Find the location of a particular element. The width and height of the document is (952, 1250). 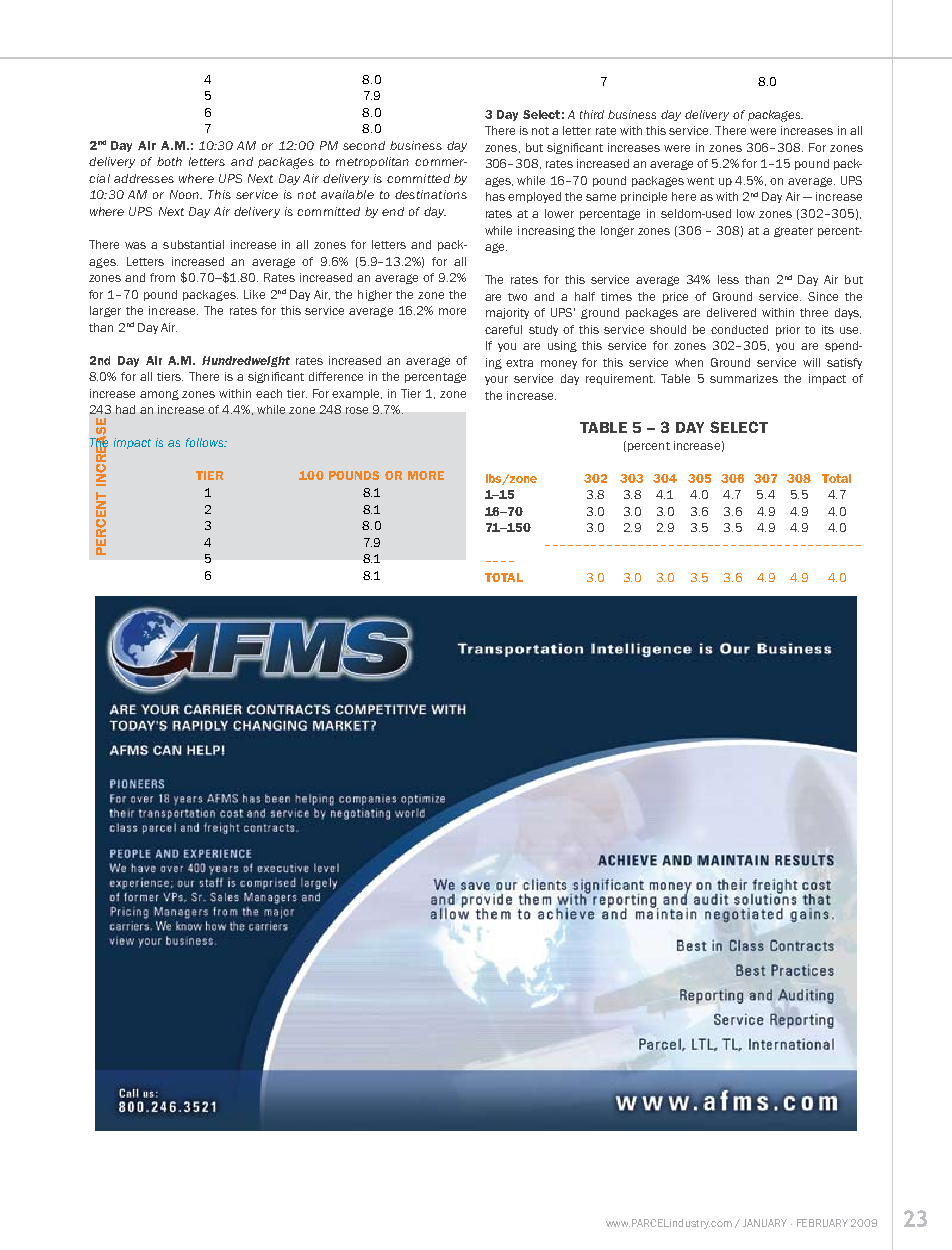

has is located at coordinates (495, 196).
